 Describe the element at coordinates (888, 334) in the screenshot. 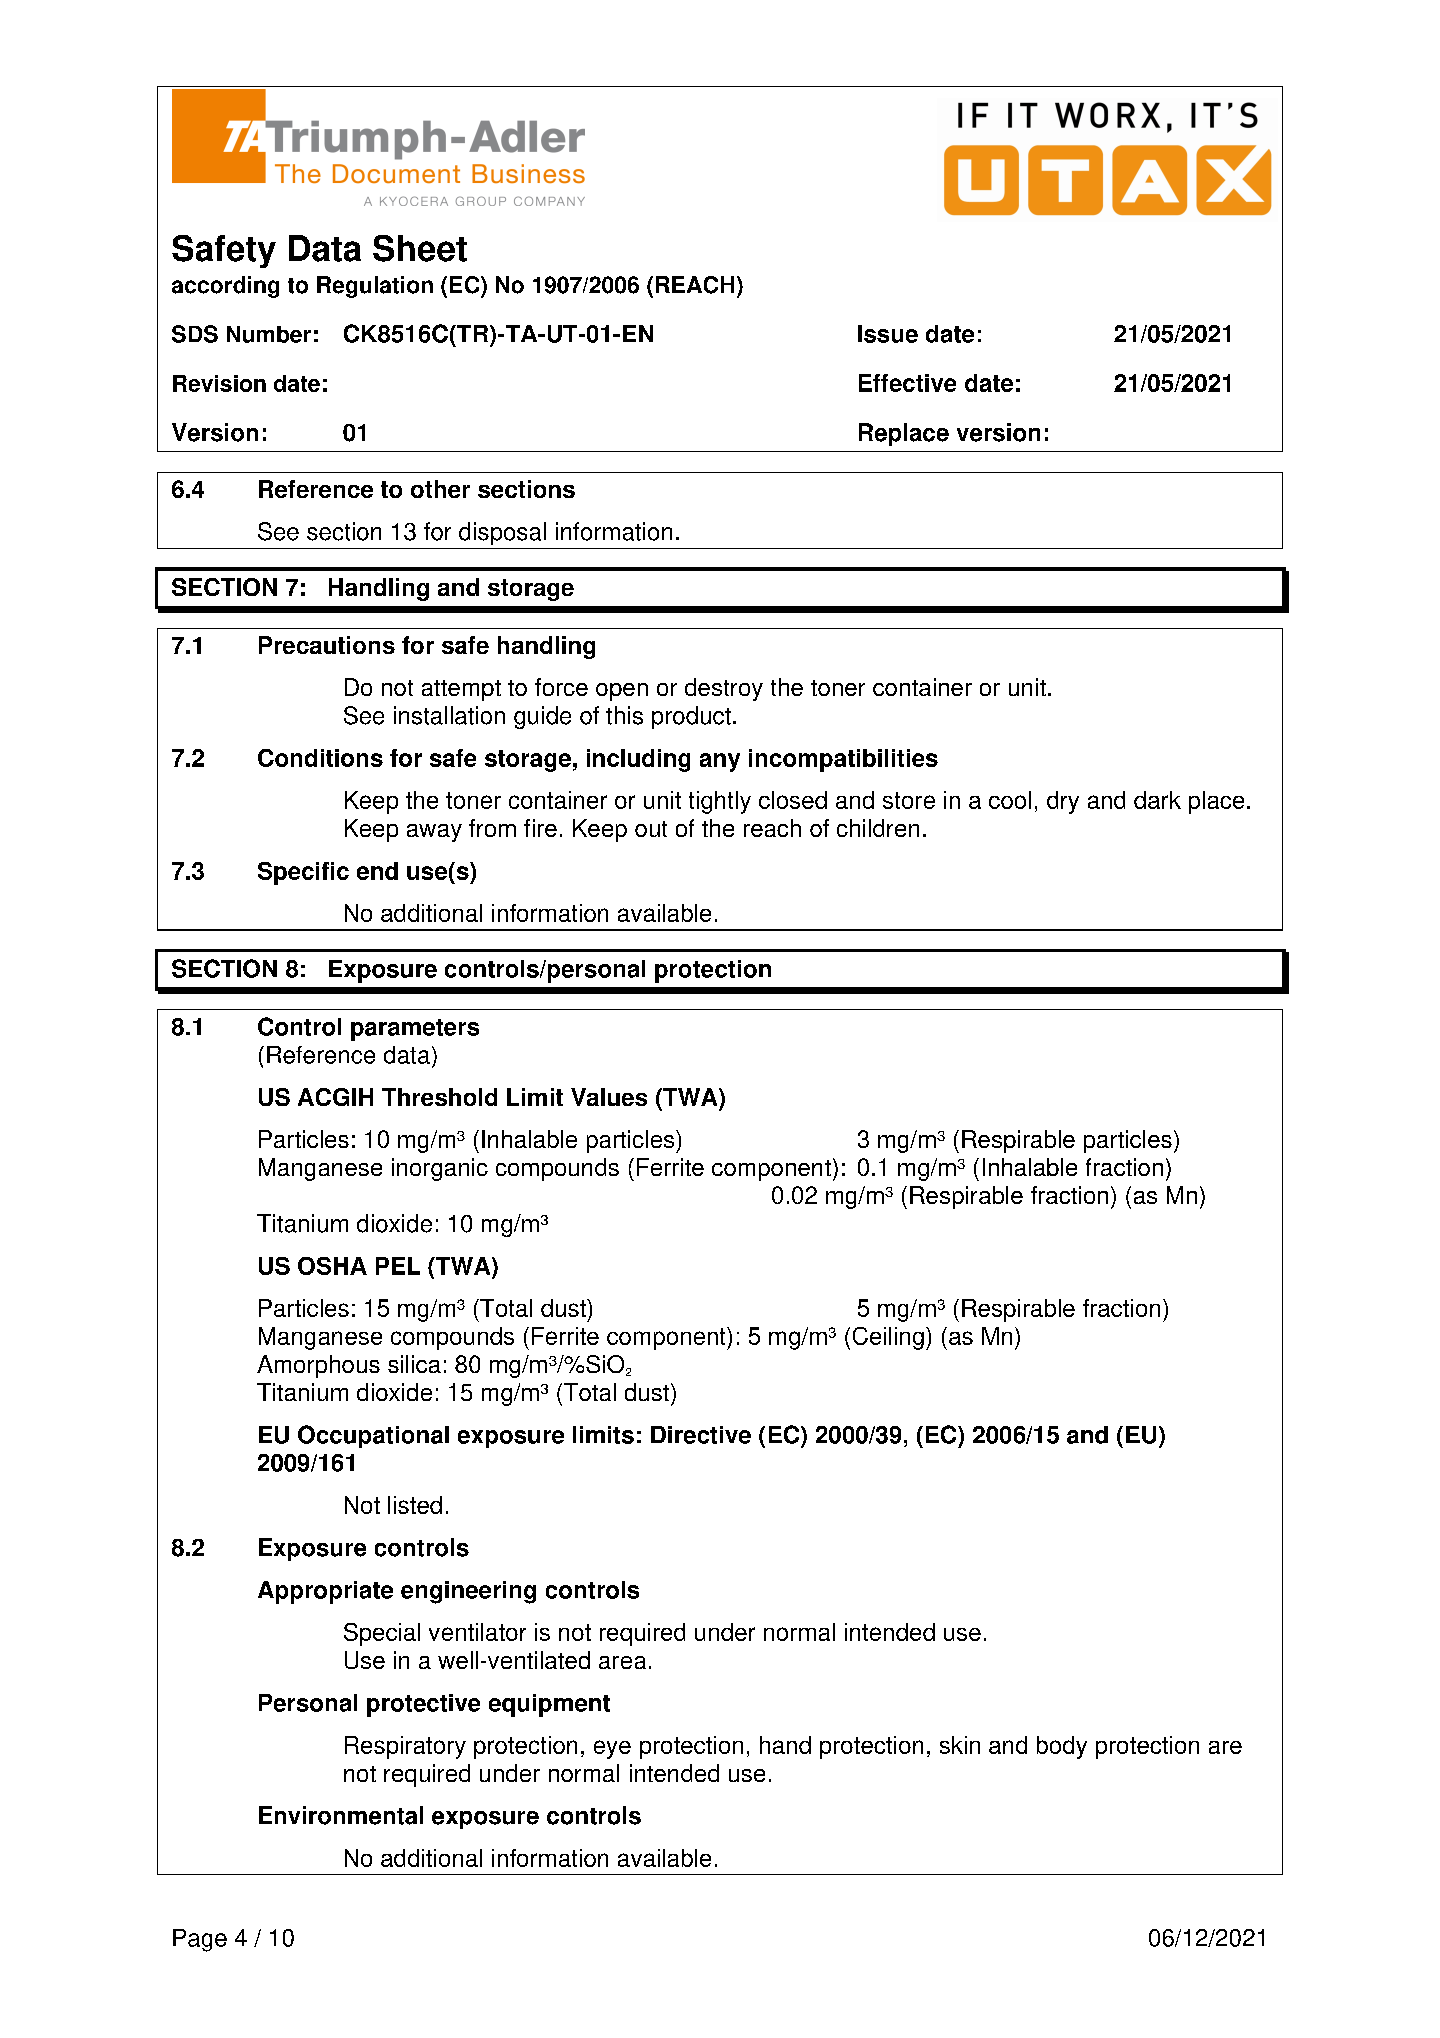

I see `Issue` at that location.
